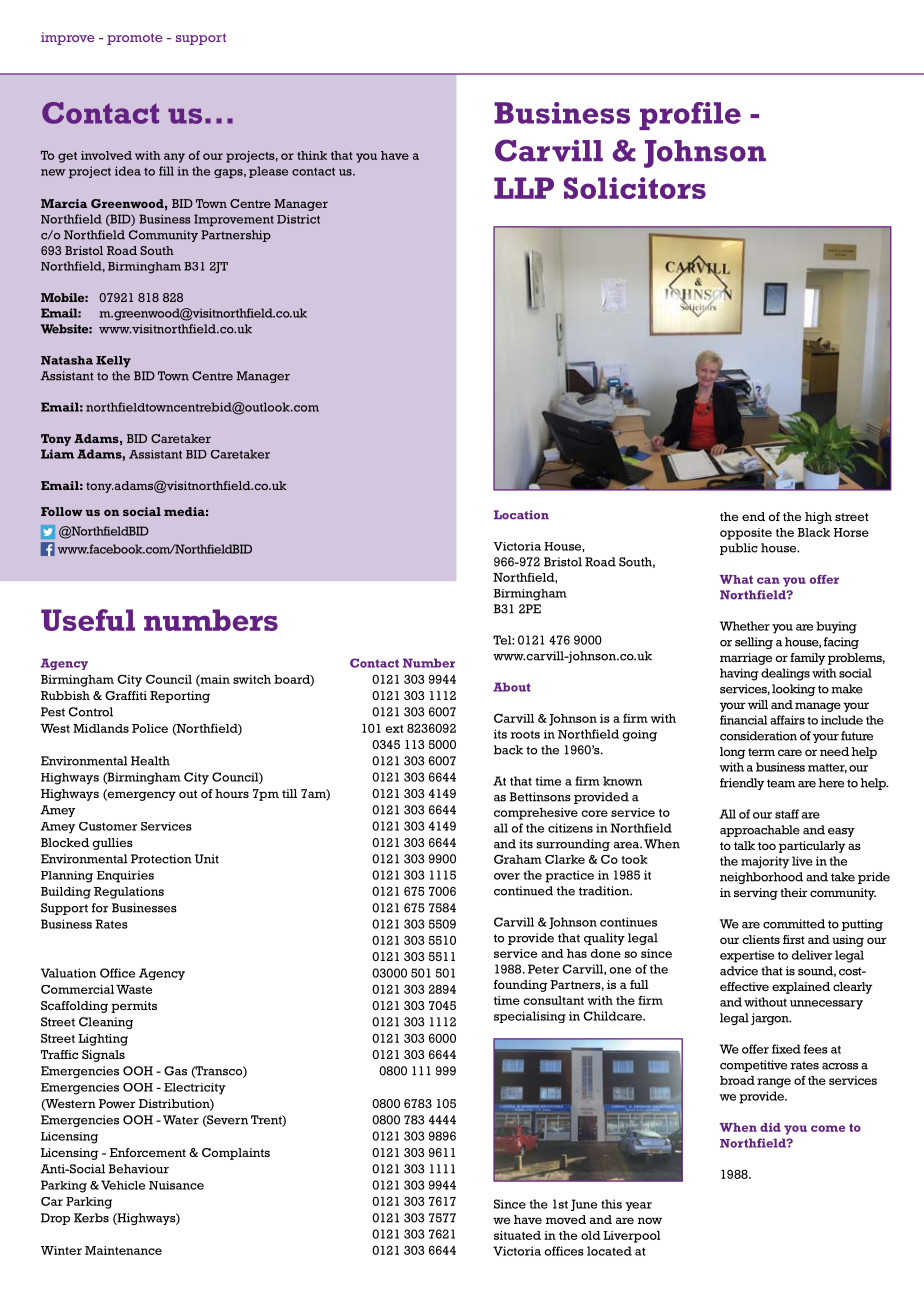 The height and width of the screenshot is (1295, 924). I want to click on LLP, so click(524, 188).
